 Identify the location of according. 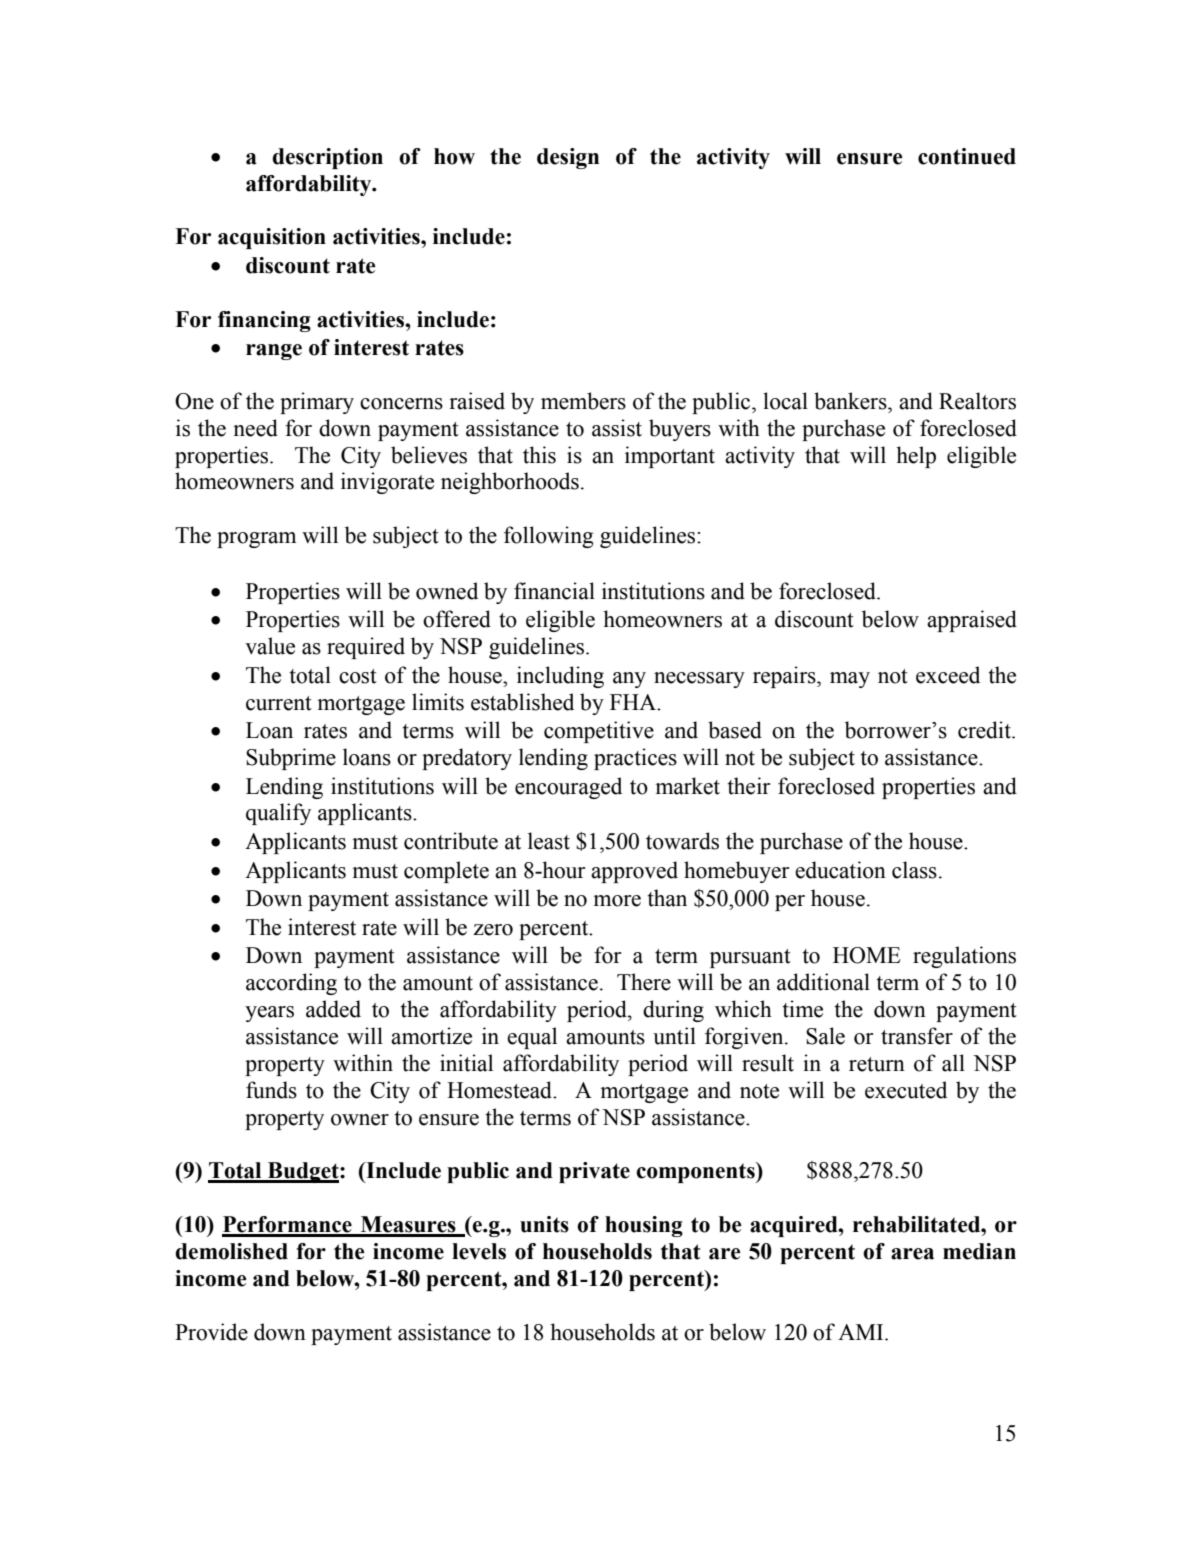
(291, 984).
